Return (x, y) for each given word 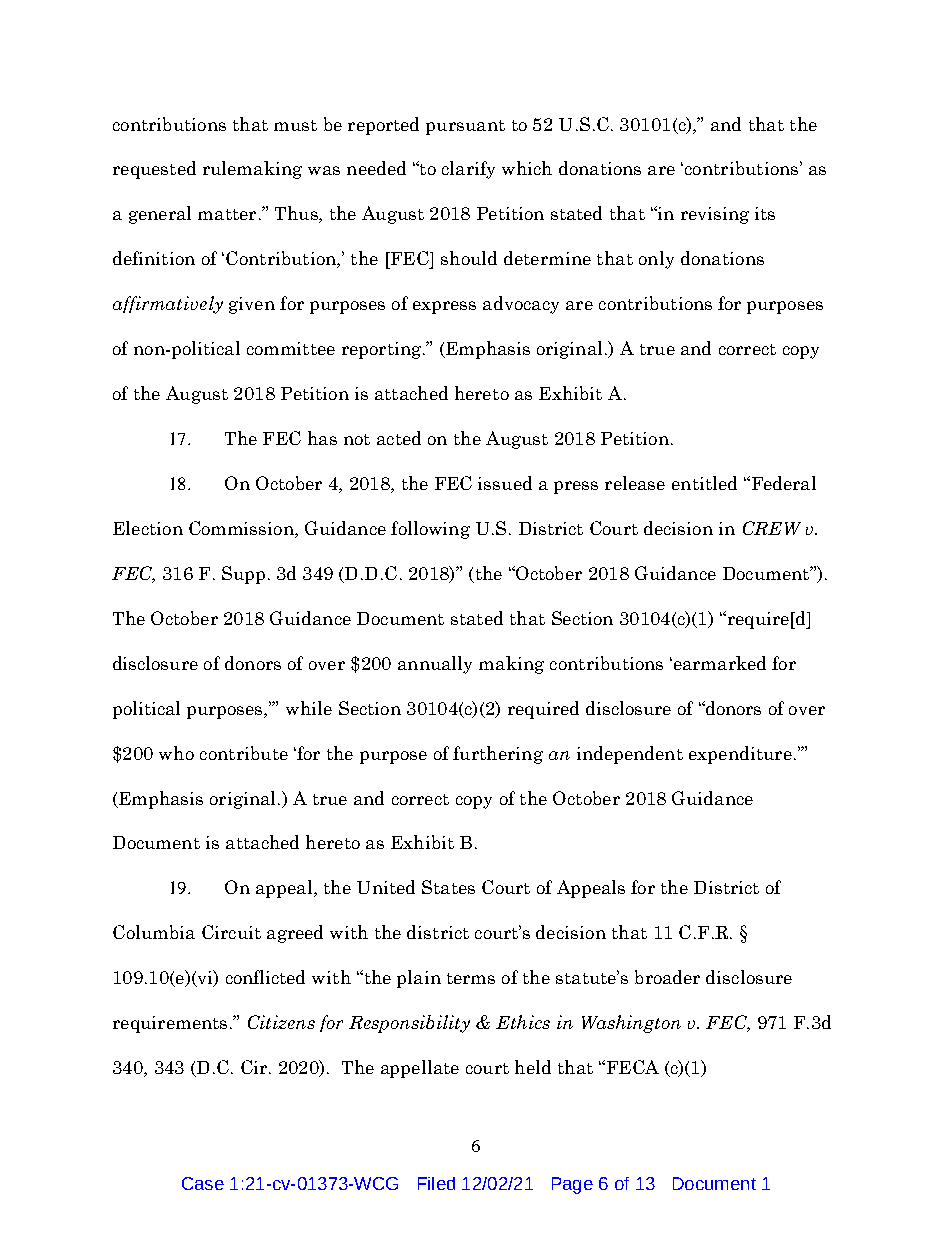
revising (715, 215)
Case (203, 1183)
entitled (704, 483)
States (448, 887)
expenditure (740, 755)
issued (505, 483)
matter (227, 214)
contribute (244, 753)
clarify (468, 170)
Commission (242, 529)
